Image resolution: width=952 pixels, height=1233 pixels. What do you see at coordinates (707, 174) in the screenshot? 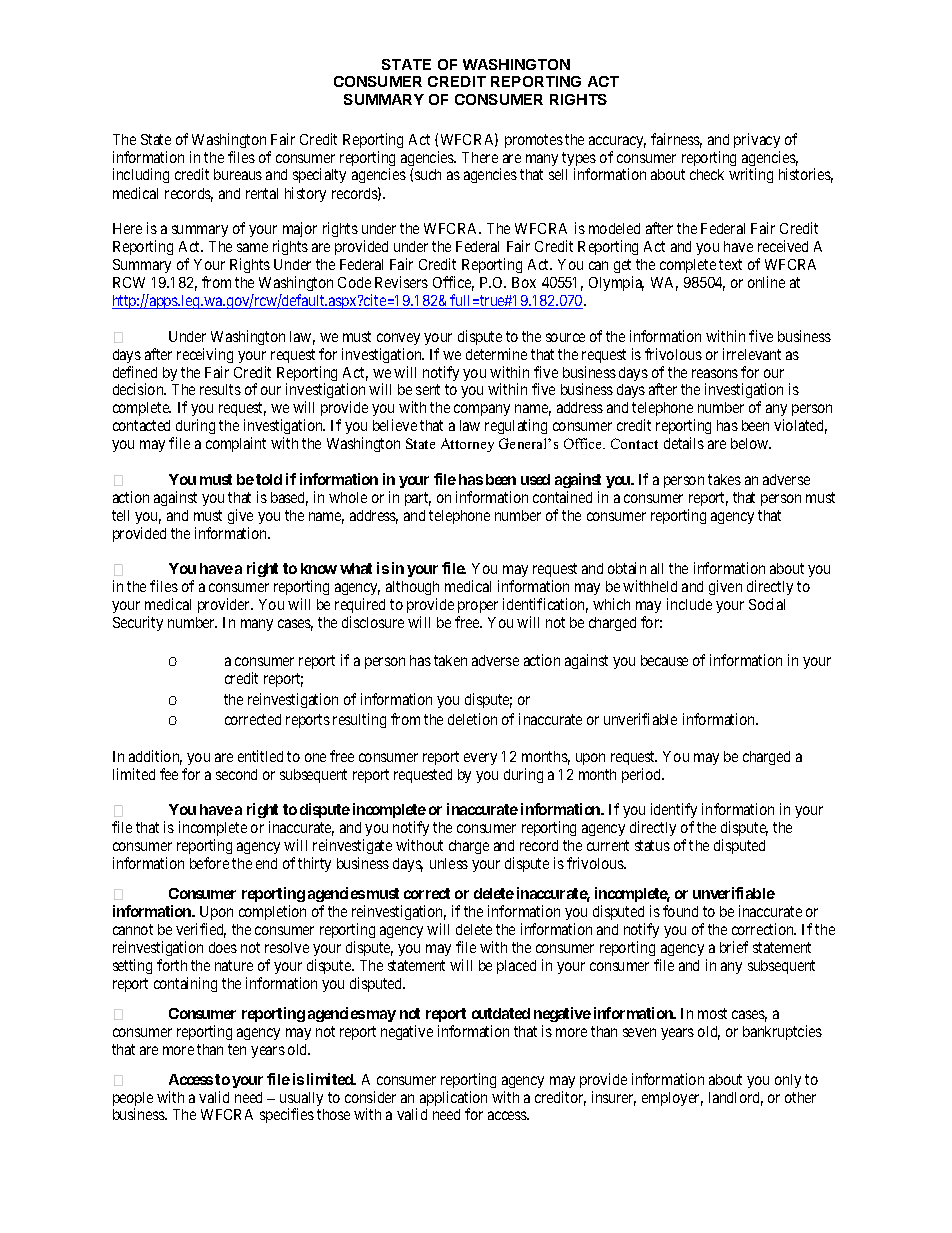
I see `check` at bounding box center [707, 174].
